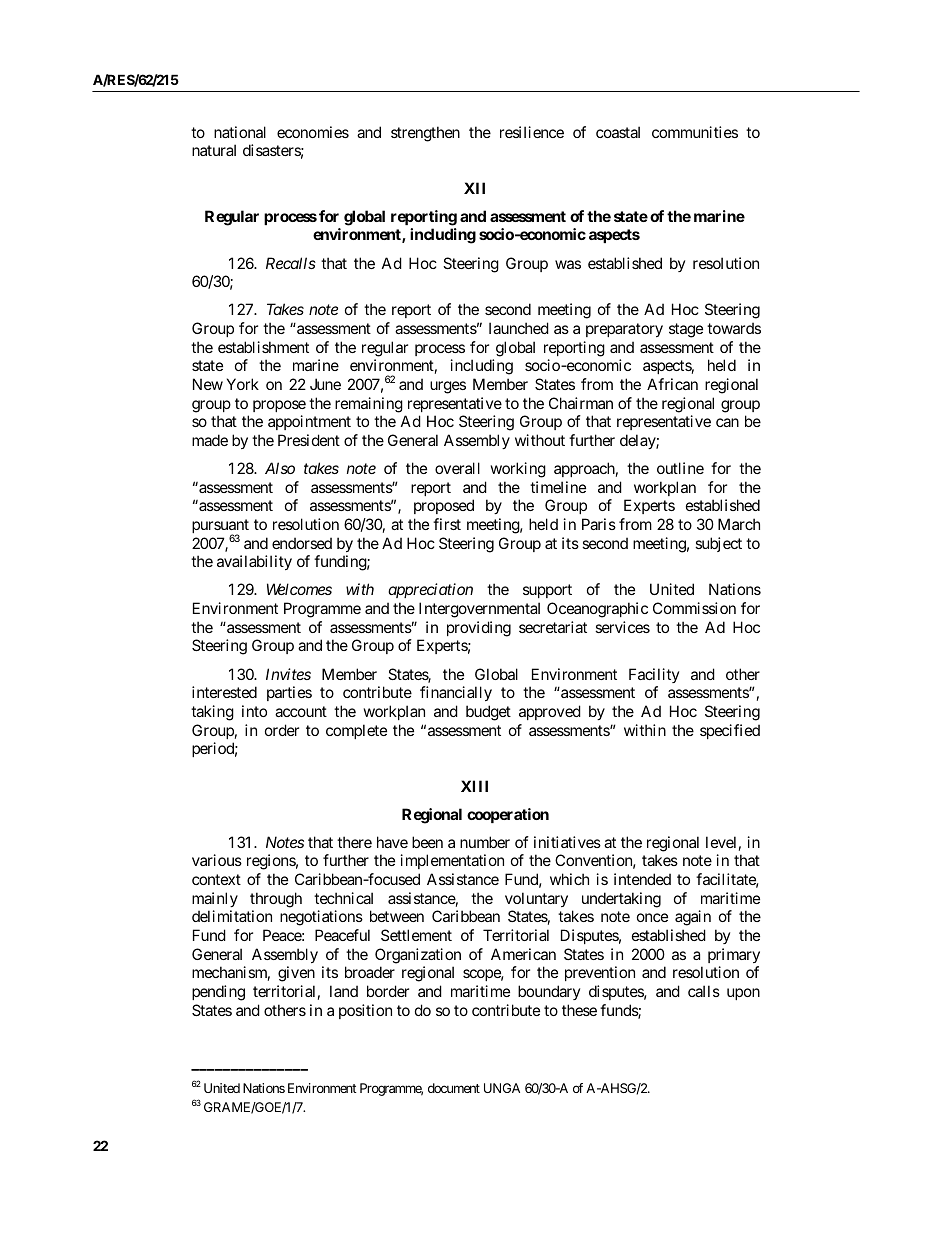 Image resolution: width=952 pixels, height=1233 pixels. I want to click on national, so click(240, 132).
